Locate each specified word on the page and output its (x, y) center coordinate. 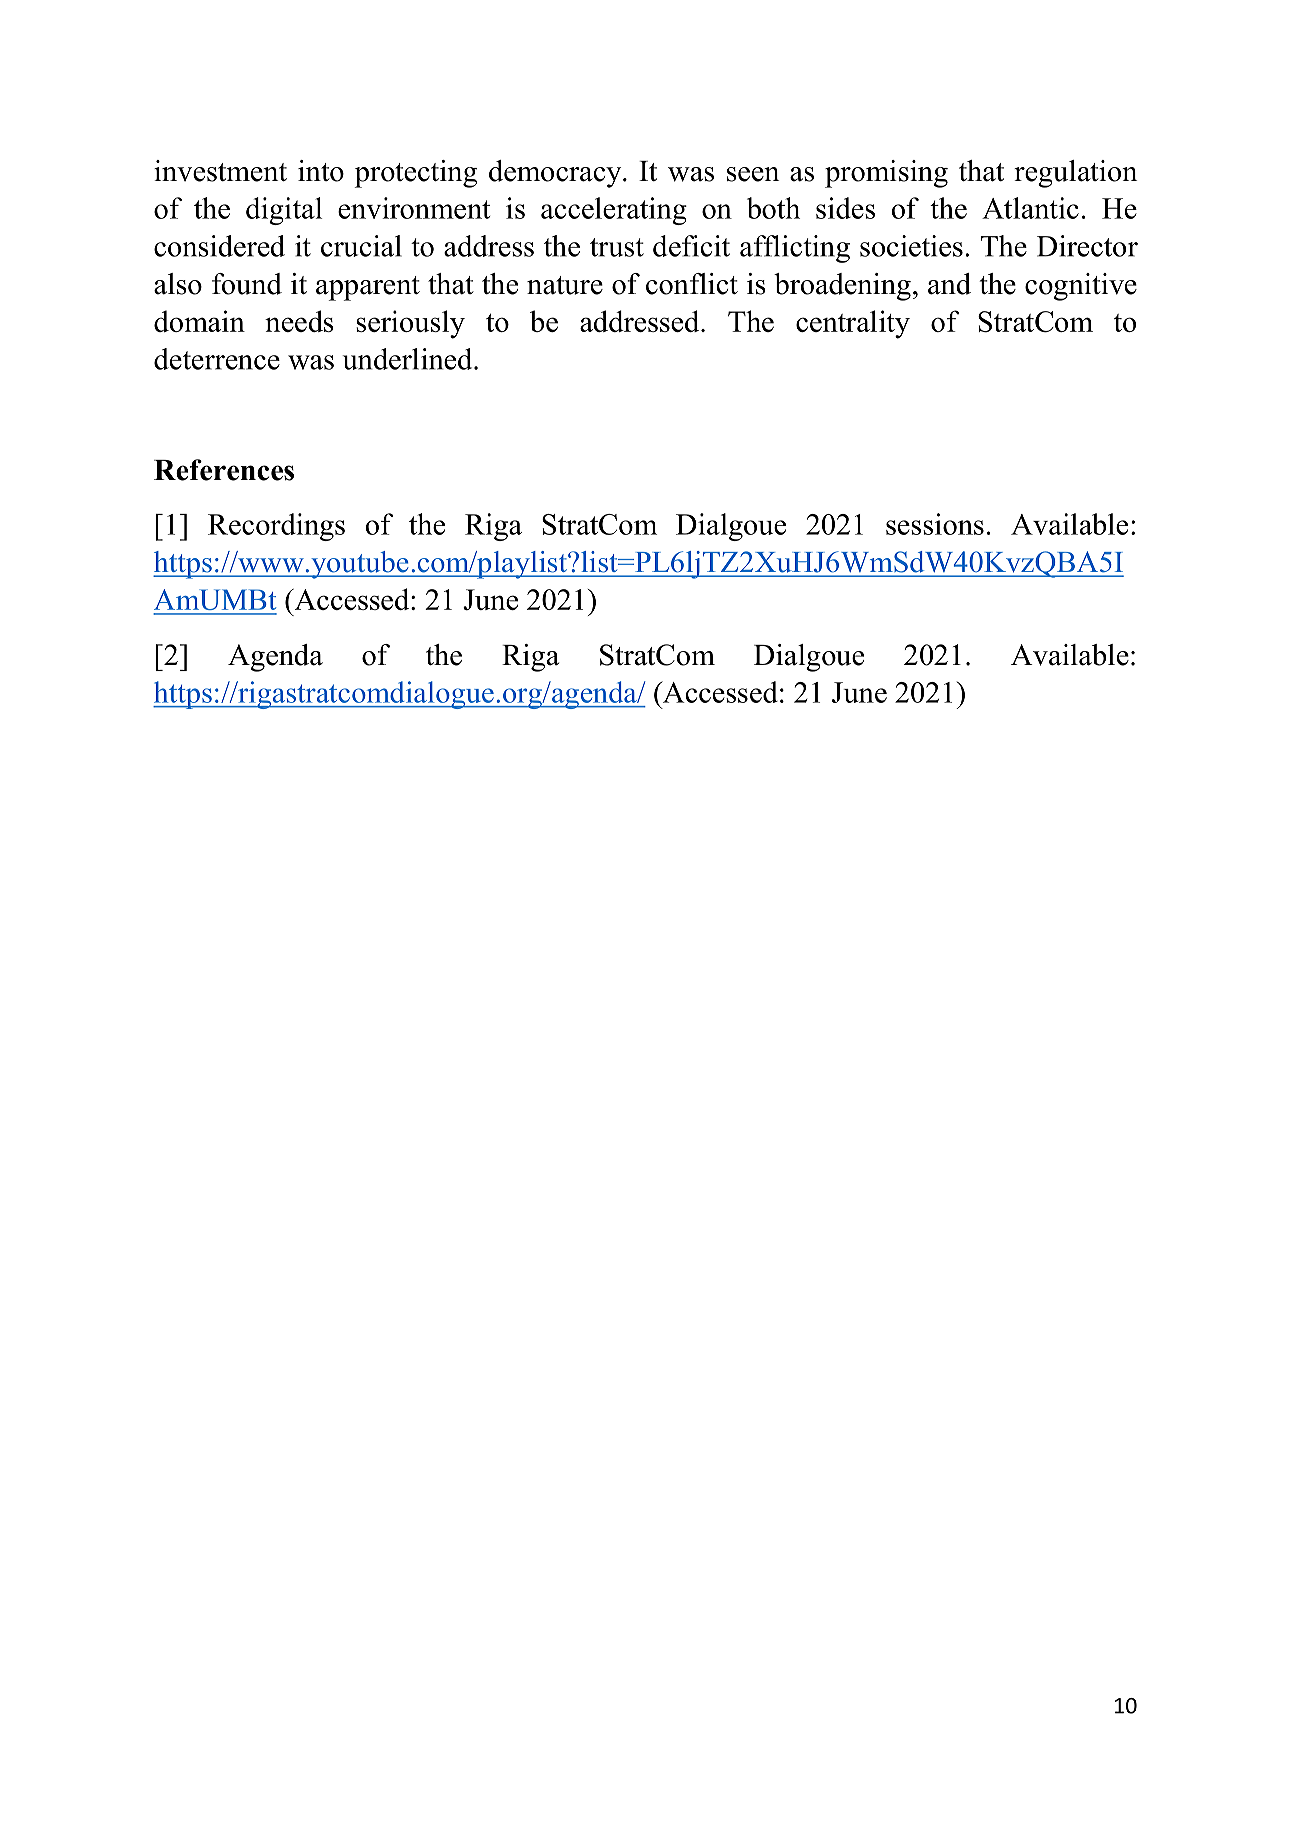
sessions (935, 524)
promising (886, 174)
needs (299, 321)
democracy (556, 174)
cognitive (1081, 287)
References (224, 470)
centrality (853, 324)
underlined (409, 359)
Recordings (276, 527)
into (321, 171)
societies (911, 246)
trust (617, 247)
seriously (410, 324)
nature (565, 285)
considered (219, 246)
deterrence (217, 359)
